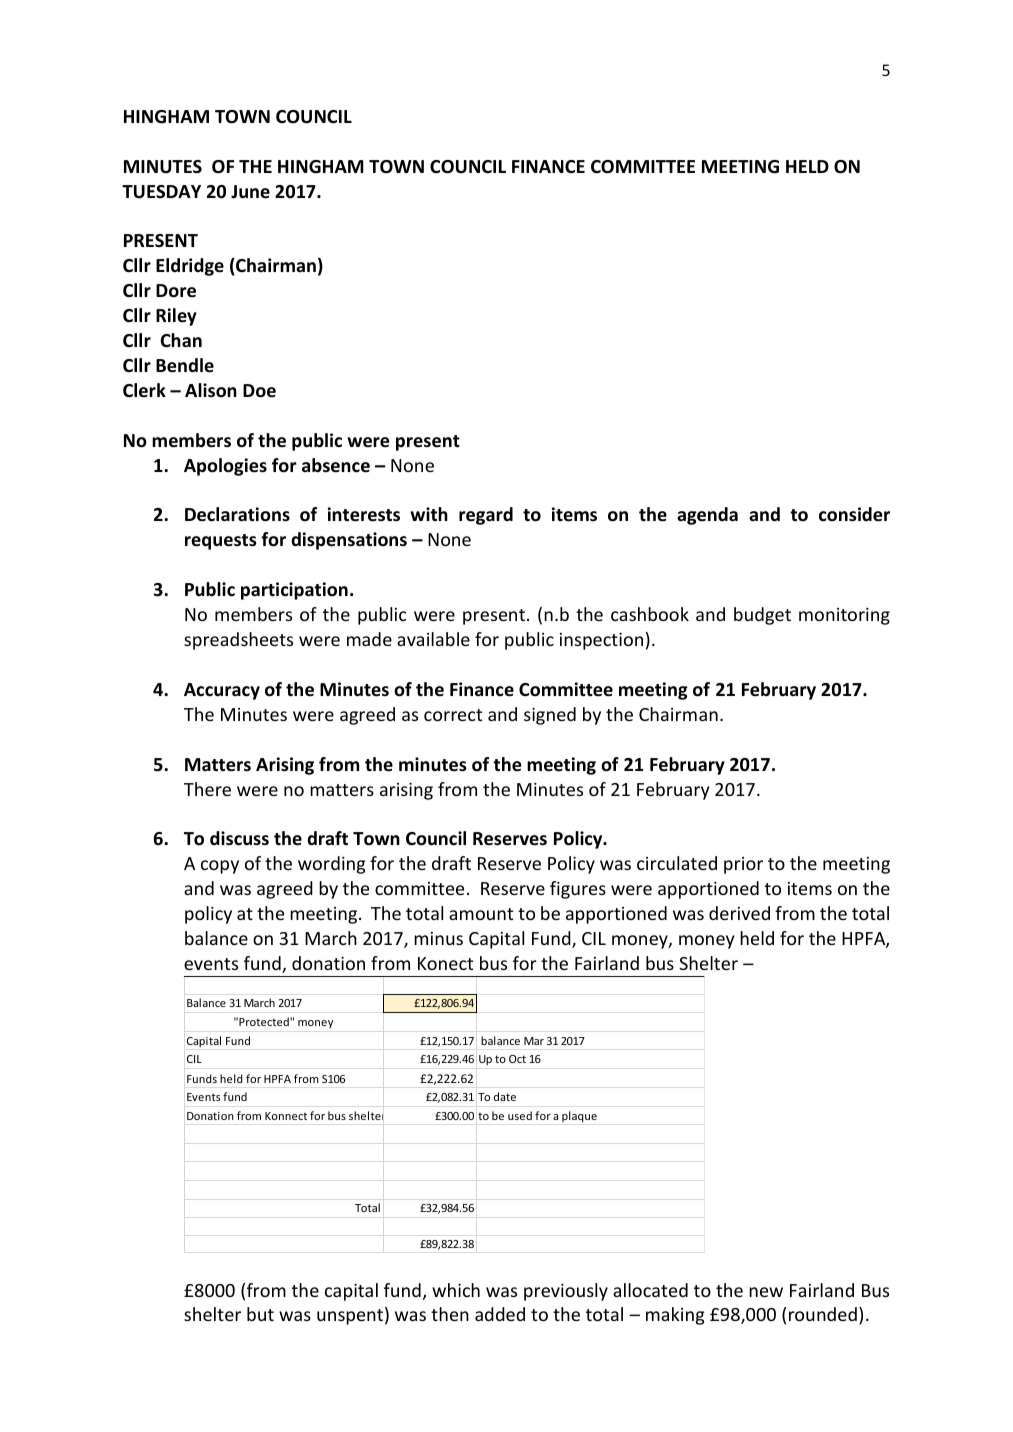 The image size is (1013, 1432). I want to click on correct, so click(453, 715).
